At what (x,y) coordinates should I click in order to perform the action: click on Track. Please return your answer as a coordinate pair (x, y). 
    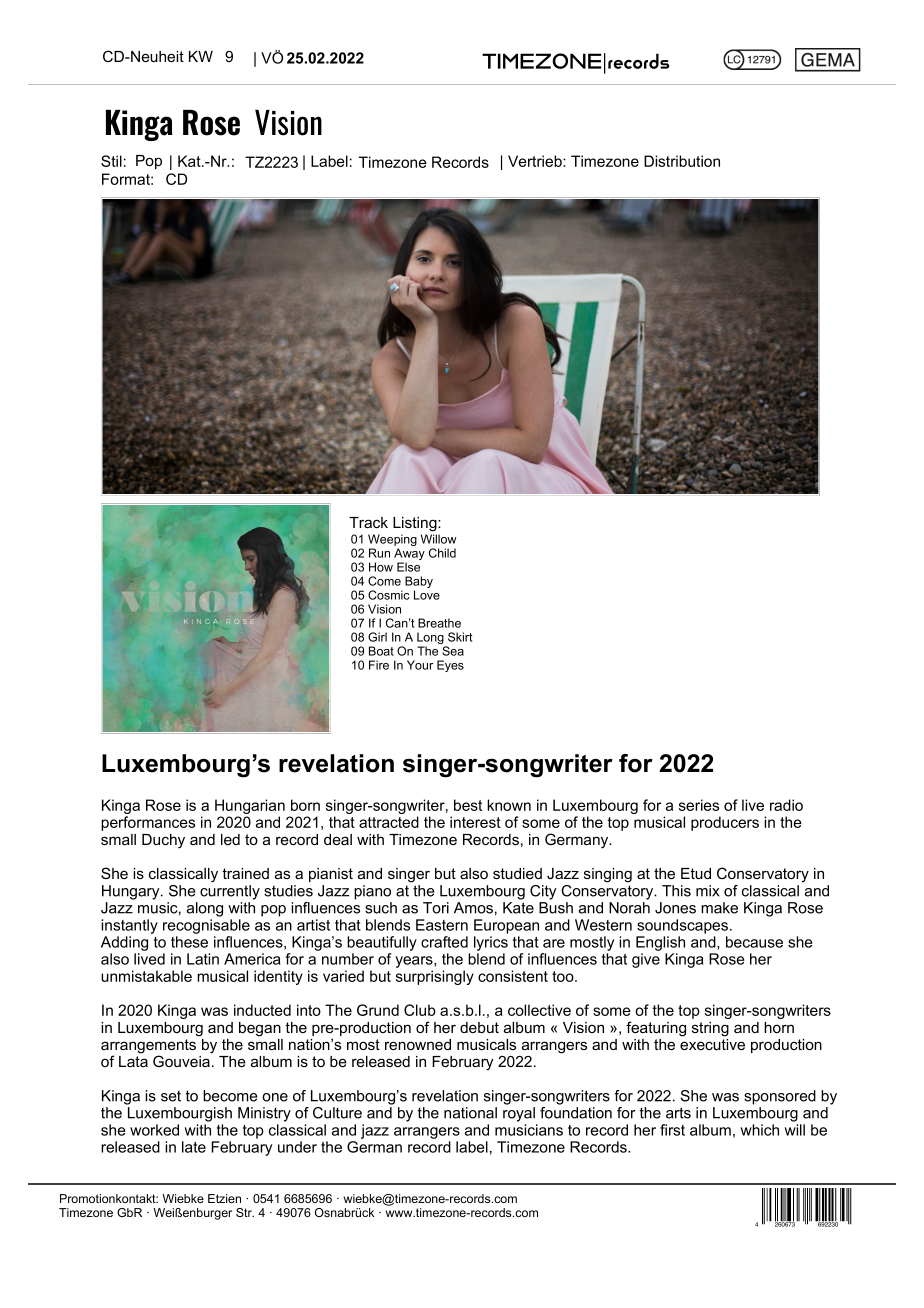
    Looking at the image, I should click on (368, 522).
